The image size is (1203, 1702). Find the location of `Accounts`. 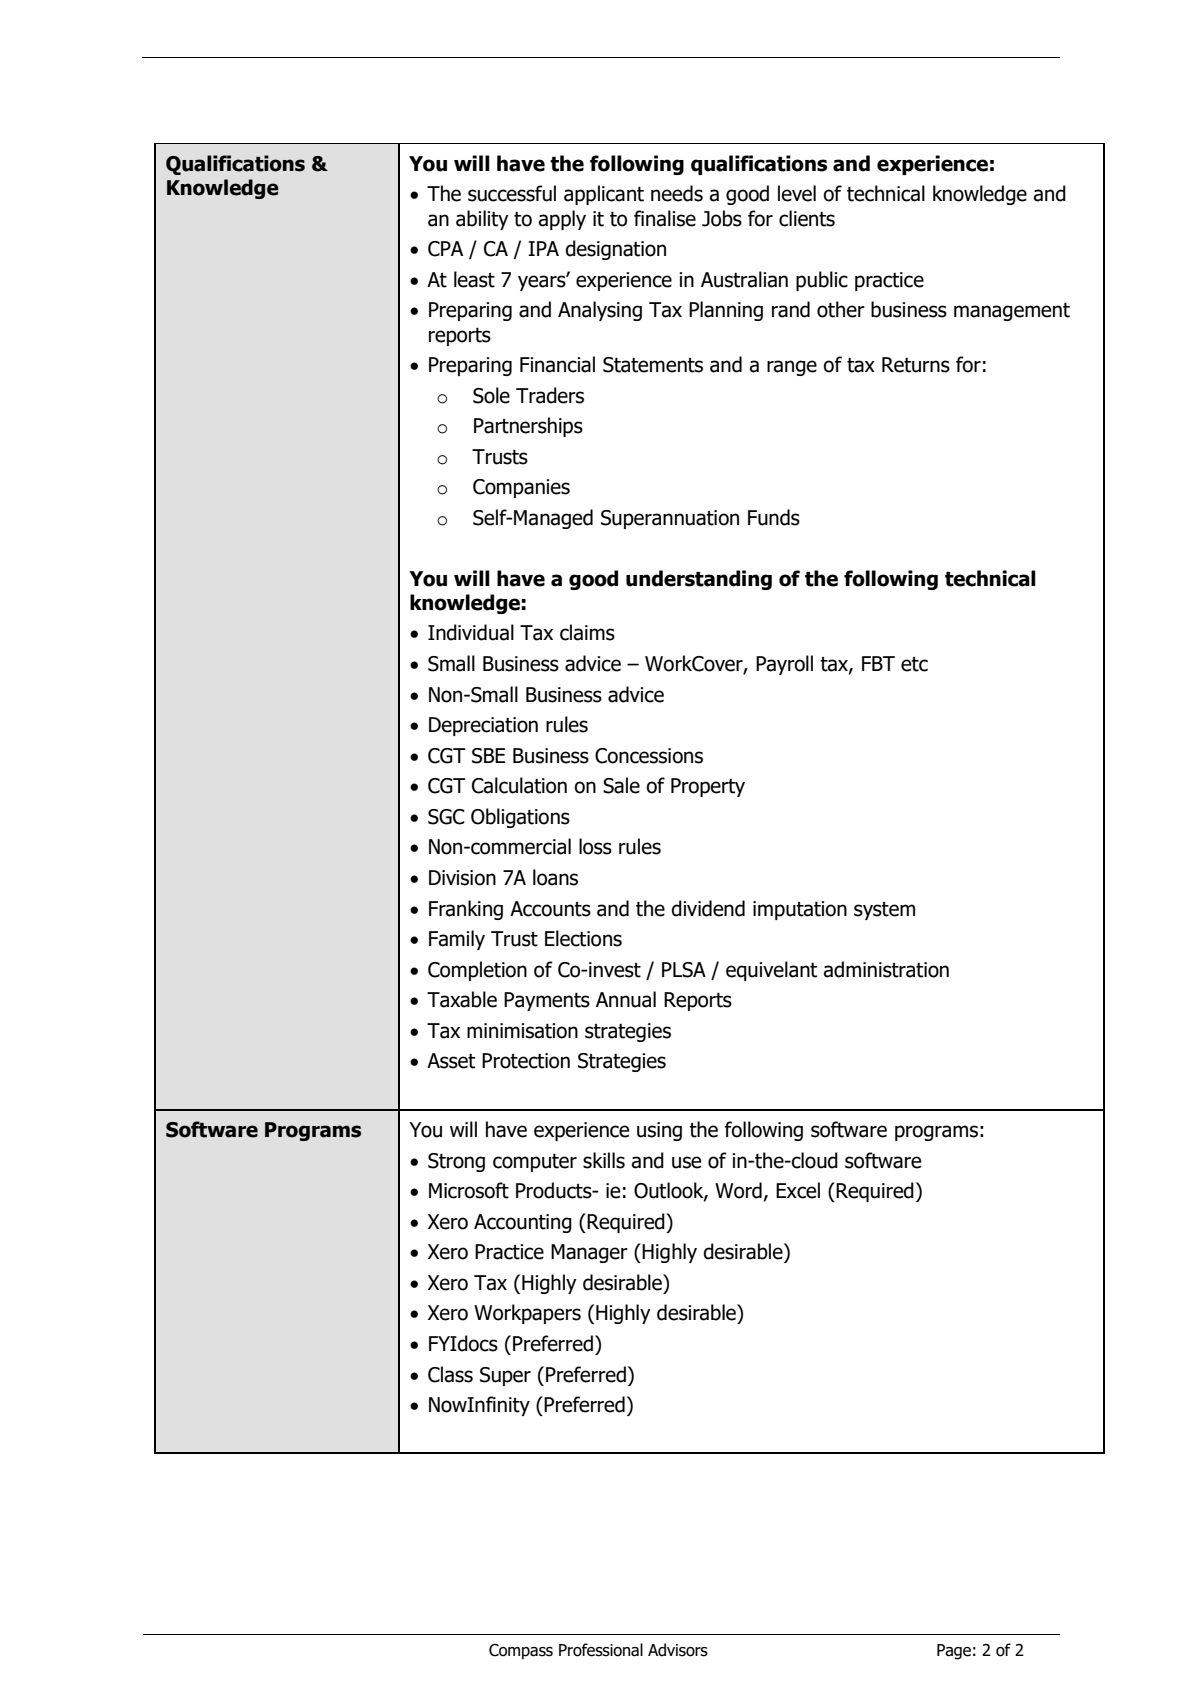

Accounts is located at coordinates (550, 909).
